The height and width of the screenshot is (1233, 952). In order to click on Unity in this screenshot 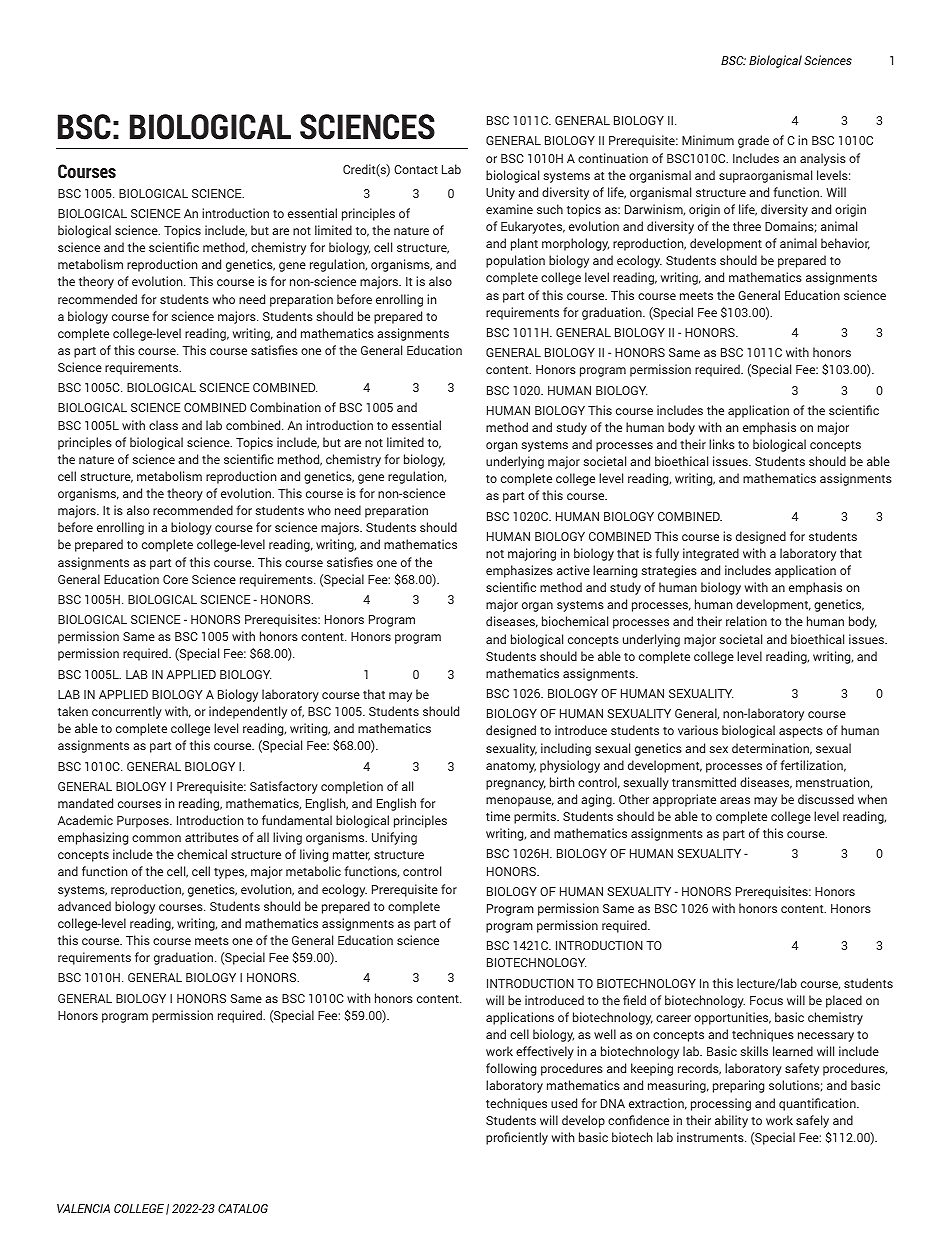, I will do `click(500, 193)`.
